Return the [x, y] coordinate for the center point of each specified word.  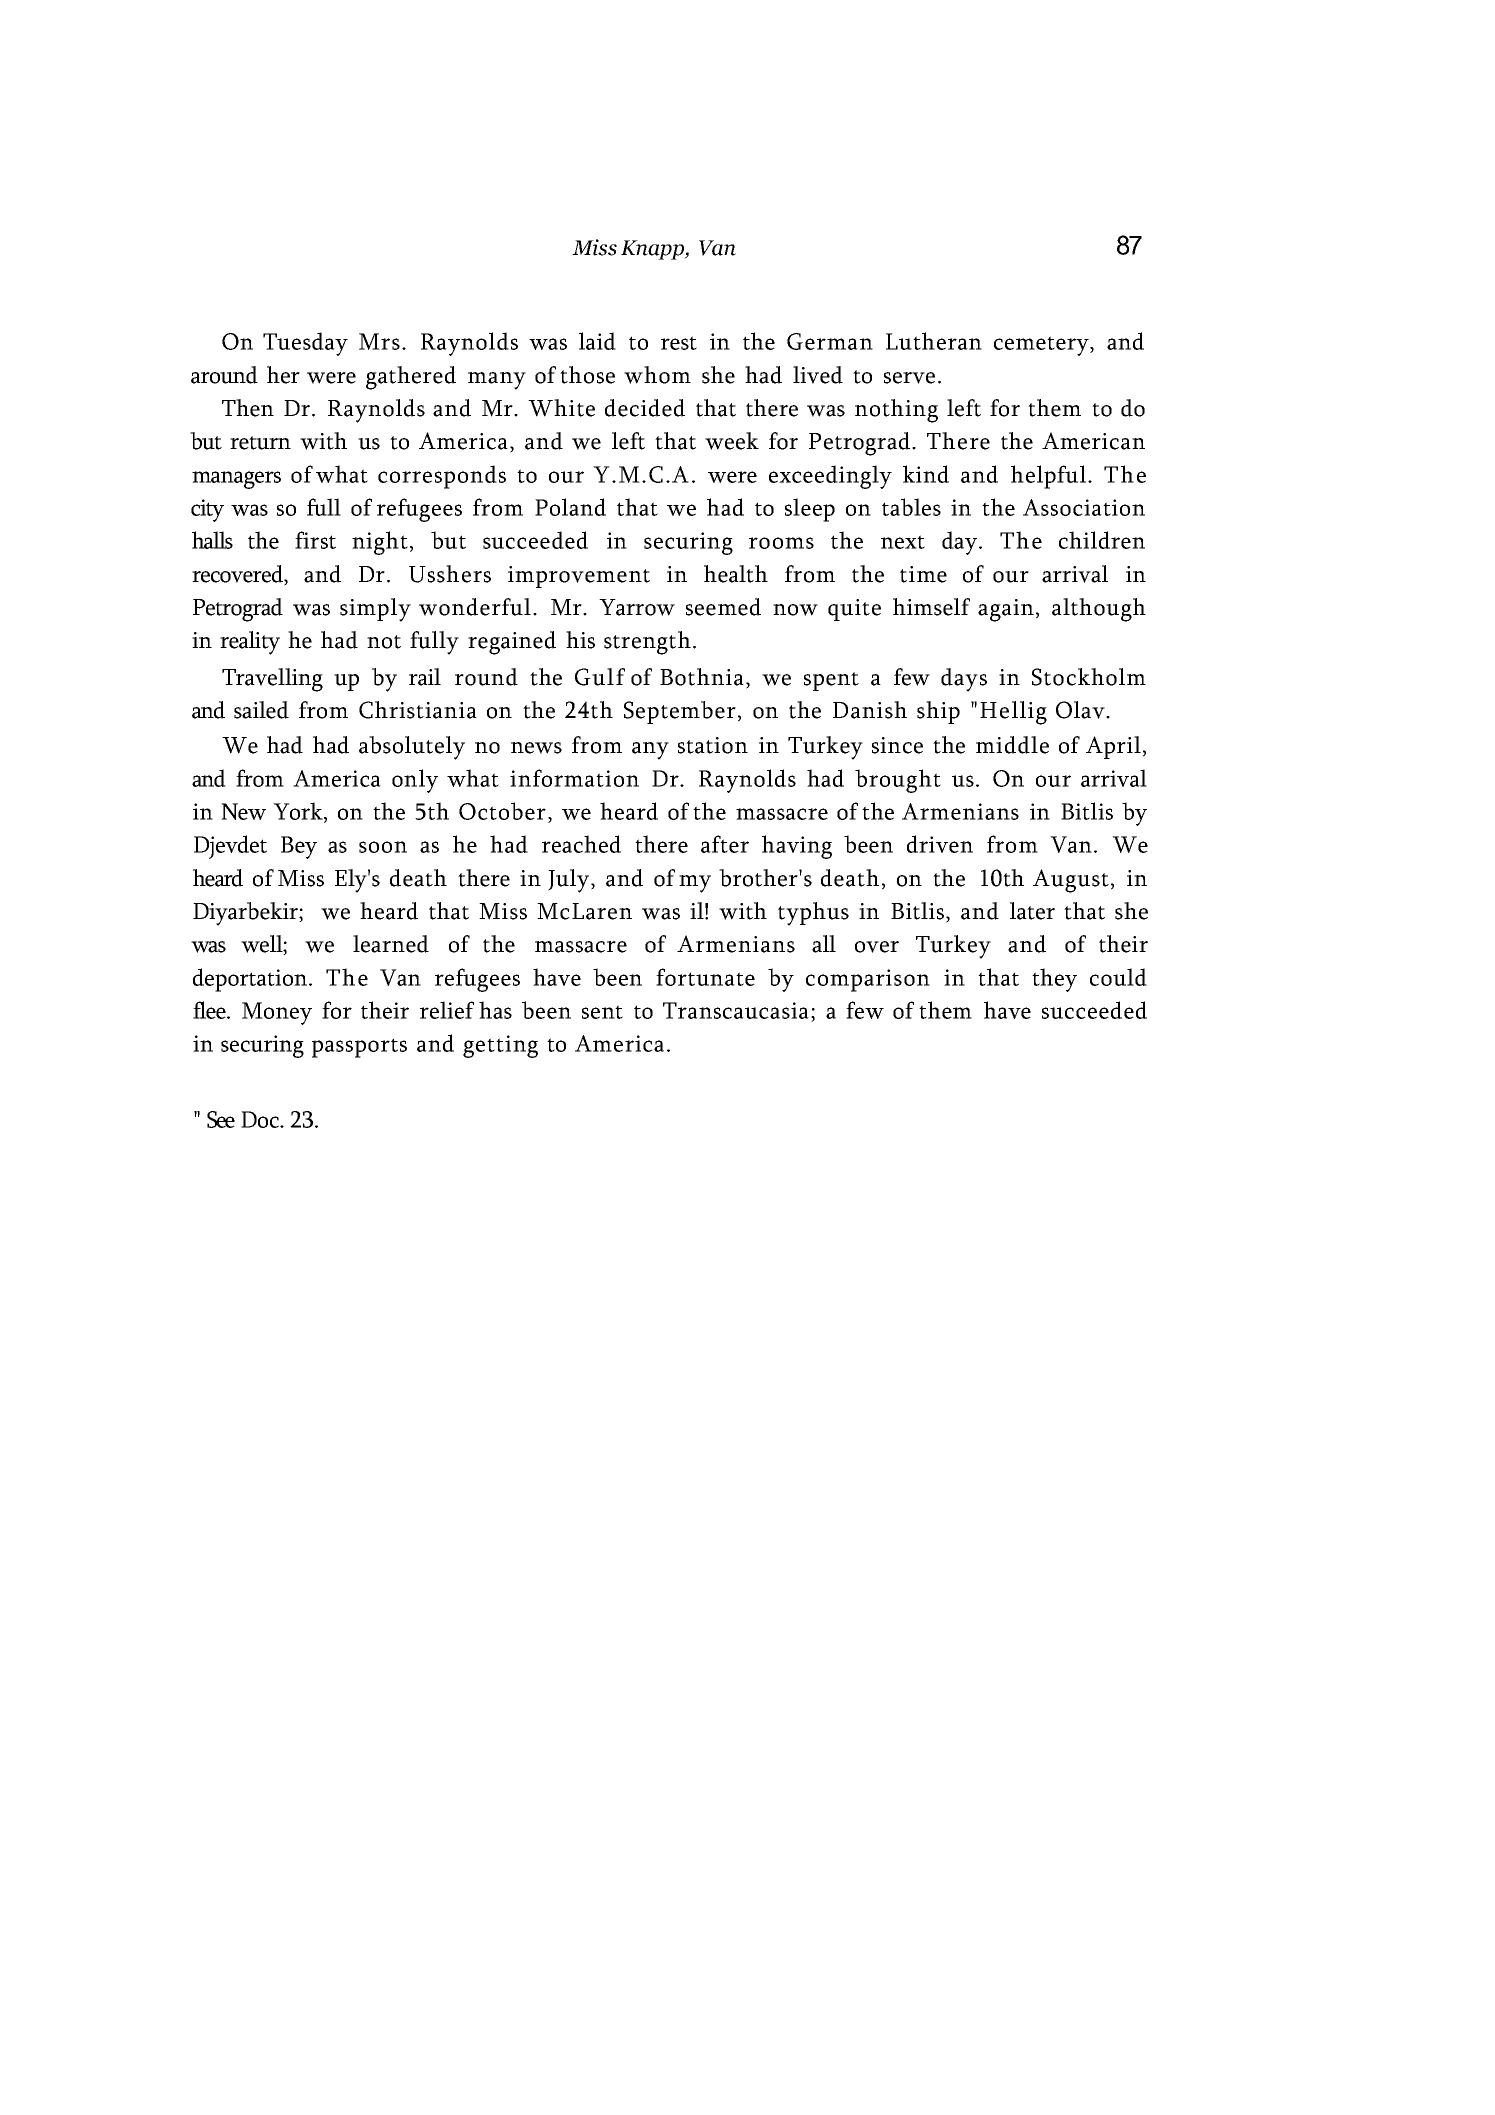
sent [602, 1012]
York [299, 812]
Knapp [653, 250]
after [725, 844]
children [1102, 540]
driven [940, 844]
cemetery [1042, 346]
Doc [261, 1119]
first [315, 540]
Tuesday [305, 344]
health [736, 574]
